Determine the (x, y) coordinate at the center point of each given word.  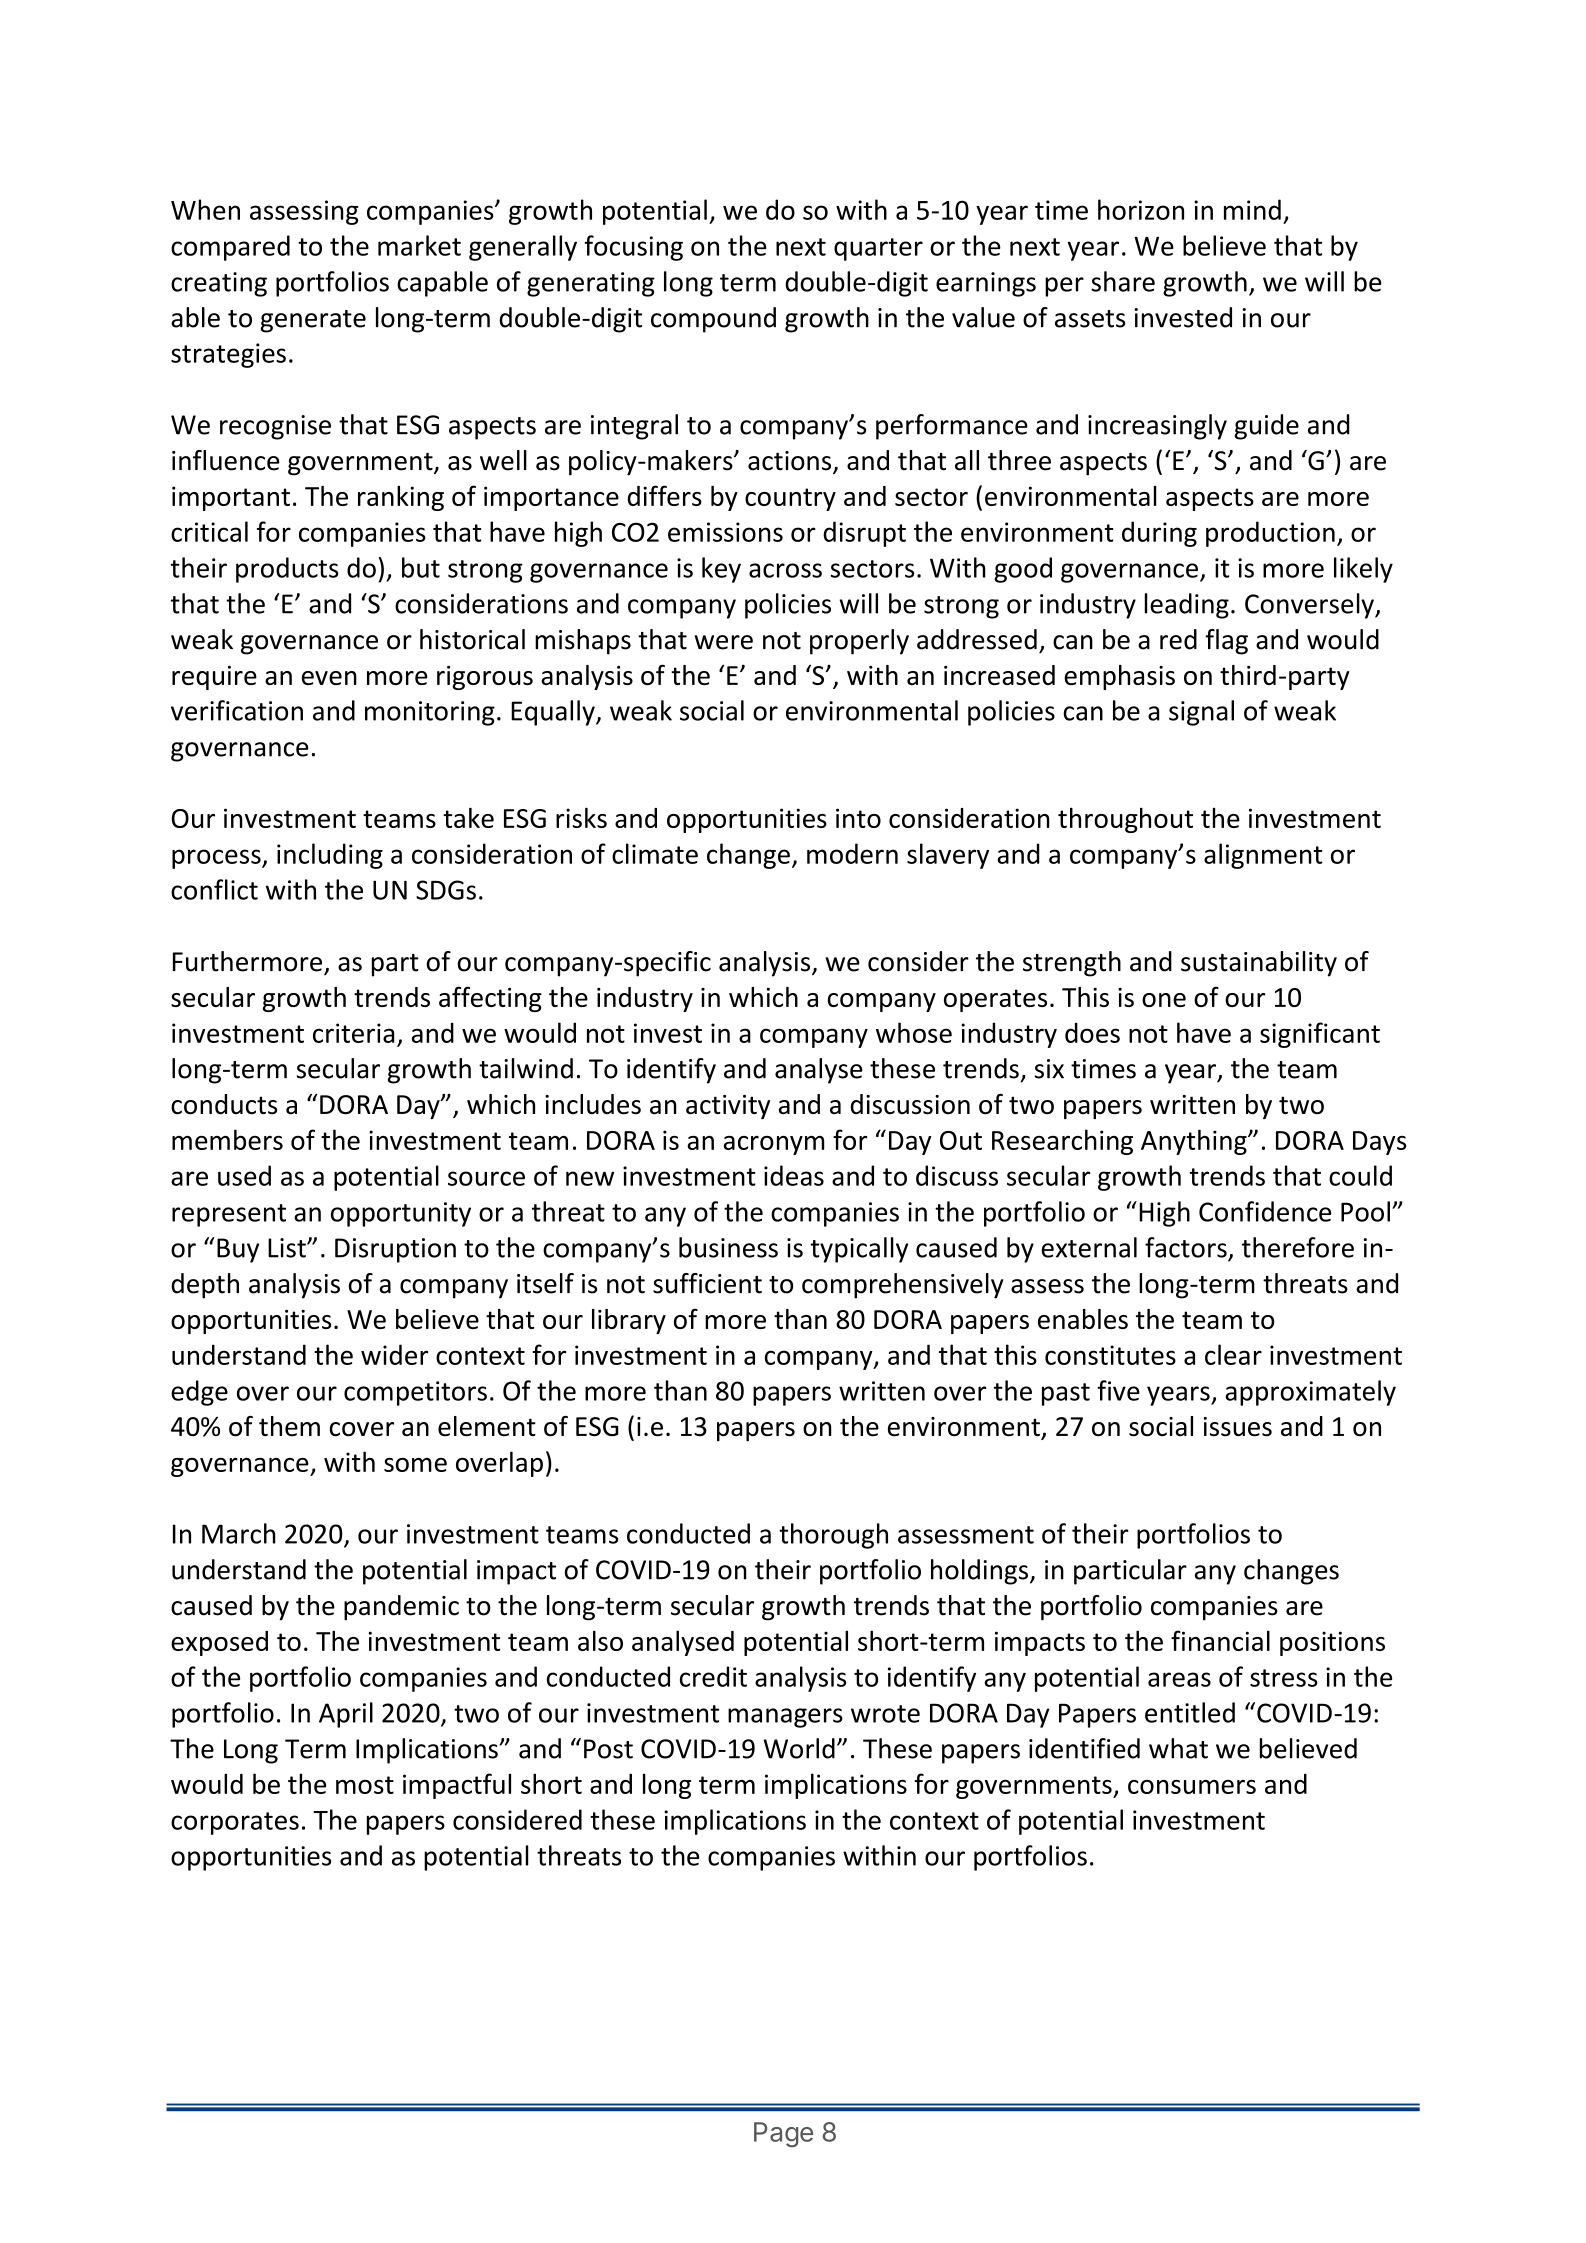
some (415, 1465)
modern (852, 853)
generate (313, 321)
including (330, 856)
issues (1237, 1427)
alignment (1263, 856)
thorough (833, 1536)
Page (783, 2134)
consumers (1192, 1787)
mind (1252, 209)
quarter (878, 249)
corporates (235, 1823)
